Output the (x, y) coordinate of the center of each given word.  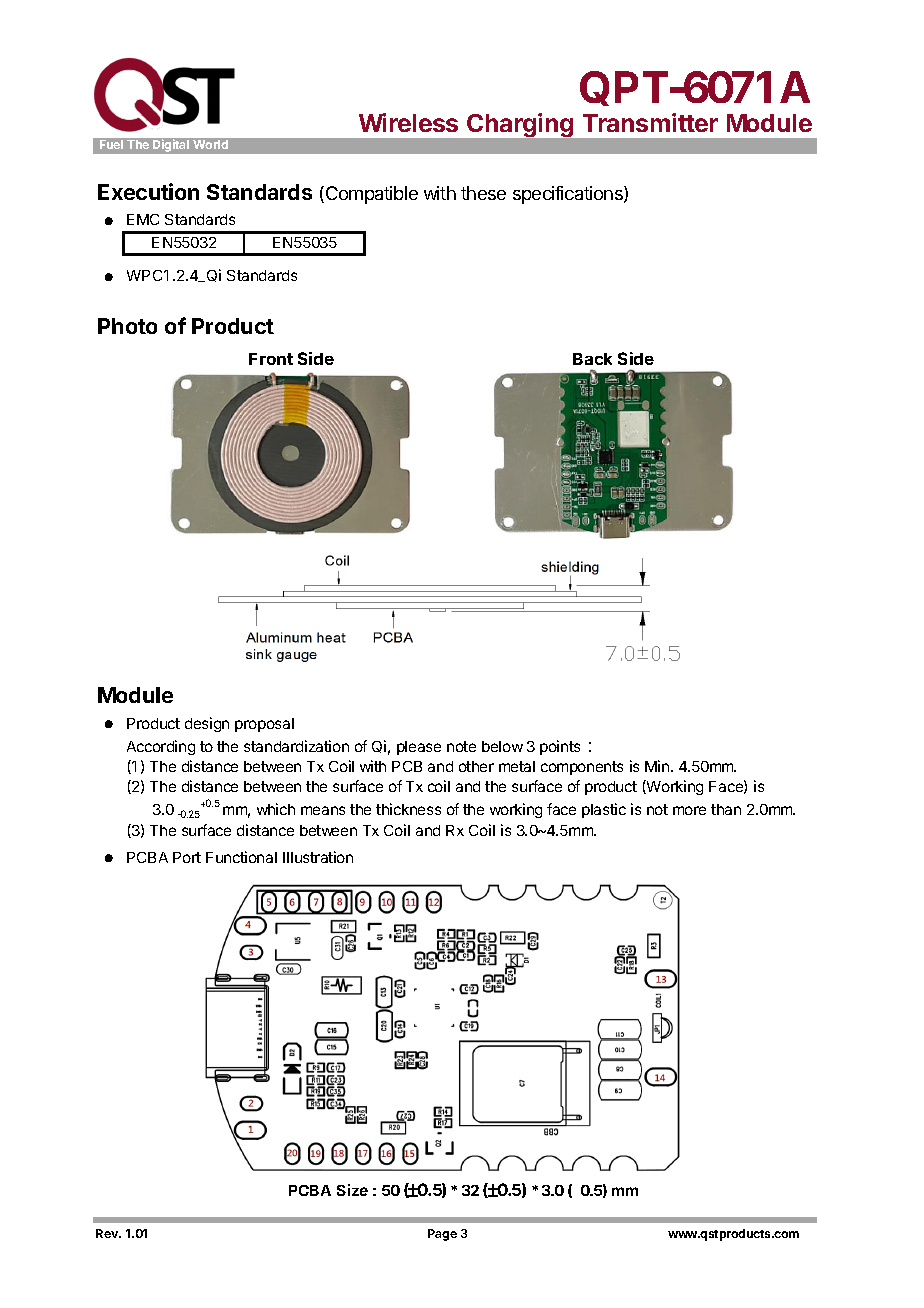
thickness (408, 809)
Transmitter (650, 122)
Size (352, 1190)
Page (442, 1235)
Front (271, 359)
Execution (148, 191)
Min (657, 766)
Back (592, 359)
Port (187, 857)
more (689, 810)
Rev (108, 1233)
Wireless (408, 122)
